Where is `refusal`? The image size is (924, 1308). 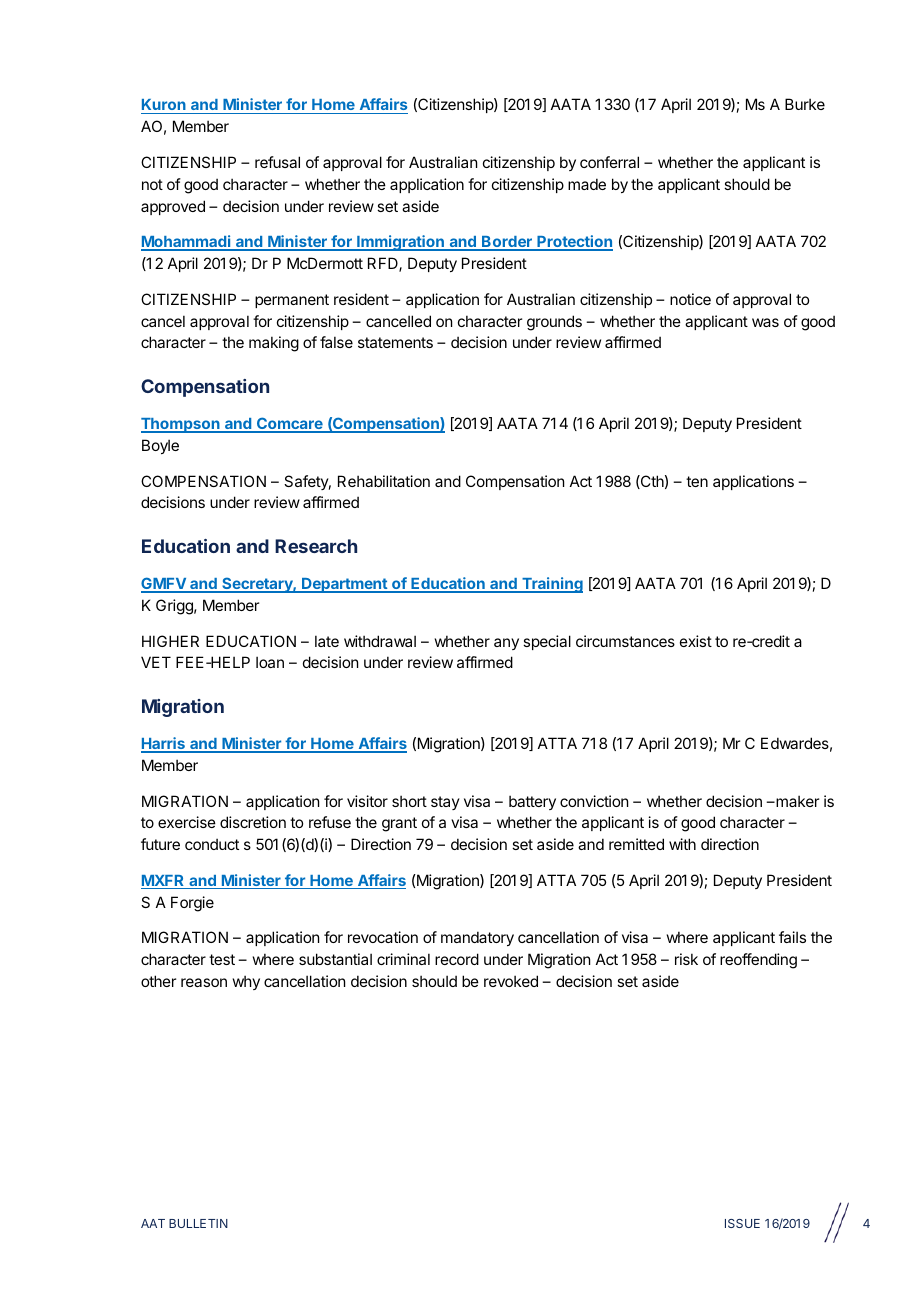
refusal is located at coordinates (277, 162).
